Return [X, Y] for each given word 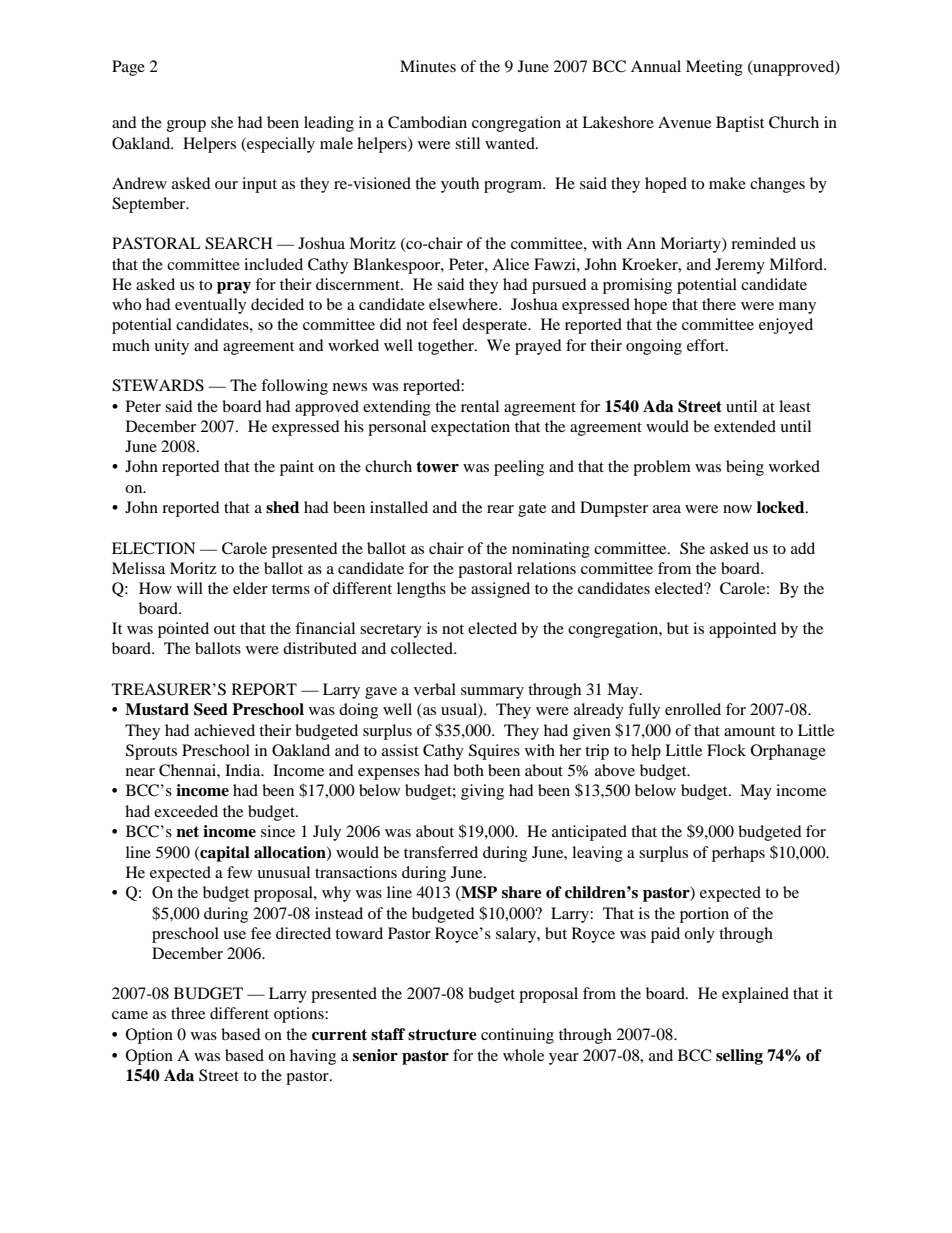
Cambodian [427, 122]
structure [442, 1035]
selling [739, 1057]
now [737, 509]
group [186, 126]
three [188, 1013]
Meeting [714, 68]
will [190, 588]
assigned [500, 590]
